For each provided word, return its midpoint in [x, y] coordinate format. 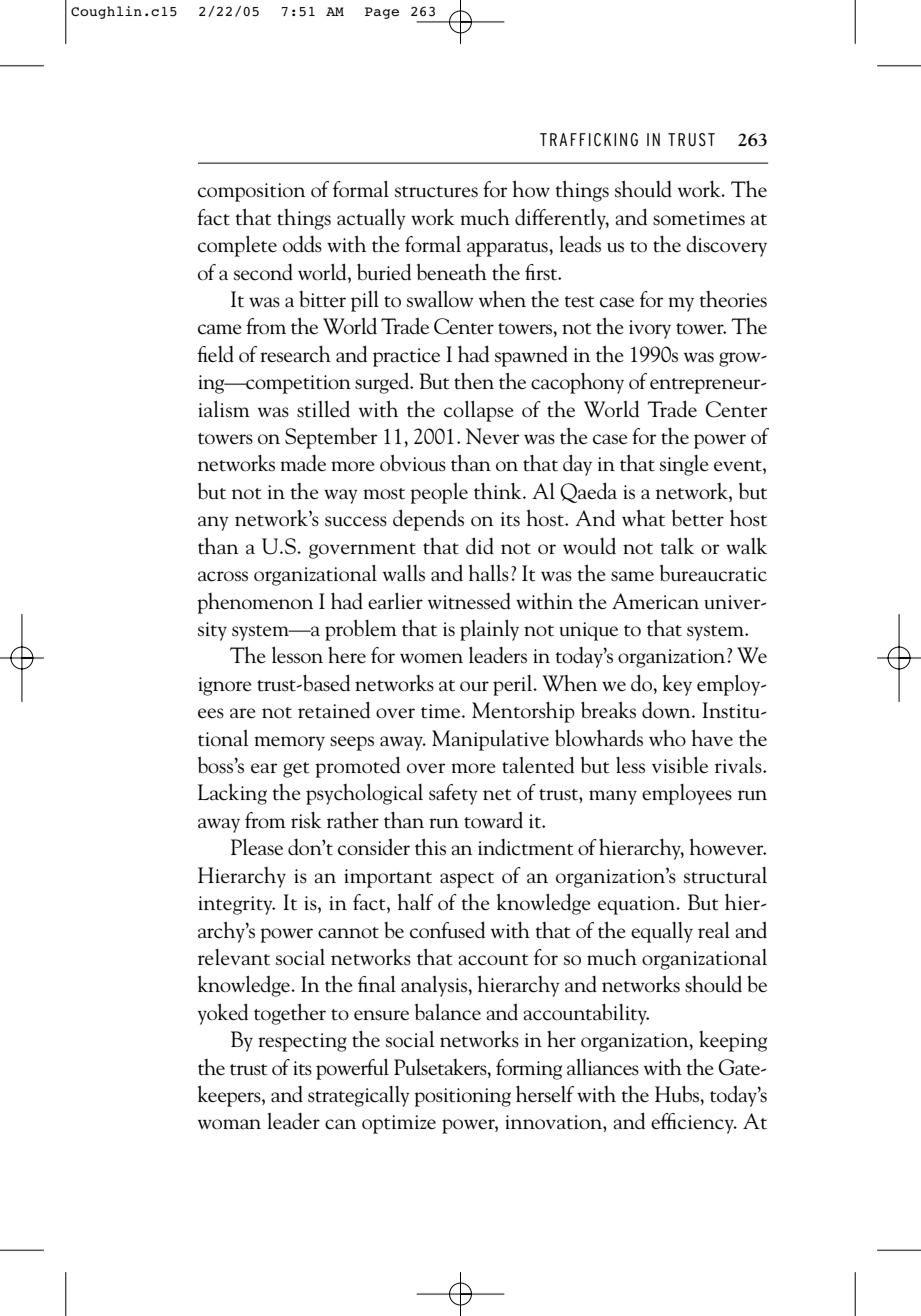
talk [677, 546]
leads [580, 244]
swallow [440, 299]
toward [493, 820]
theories [733, 299]
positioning [462, 1097]
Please [257, 847]
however [728, 847]
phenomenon [255, 603]
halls [489, 573]
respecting [302, 1042]
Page [382, 13]
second [263, 272]
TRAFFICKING [589, 139]
